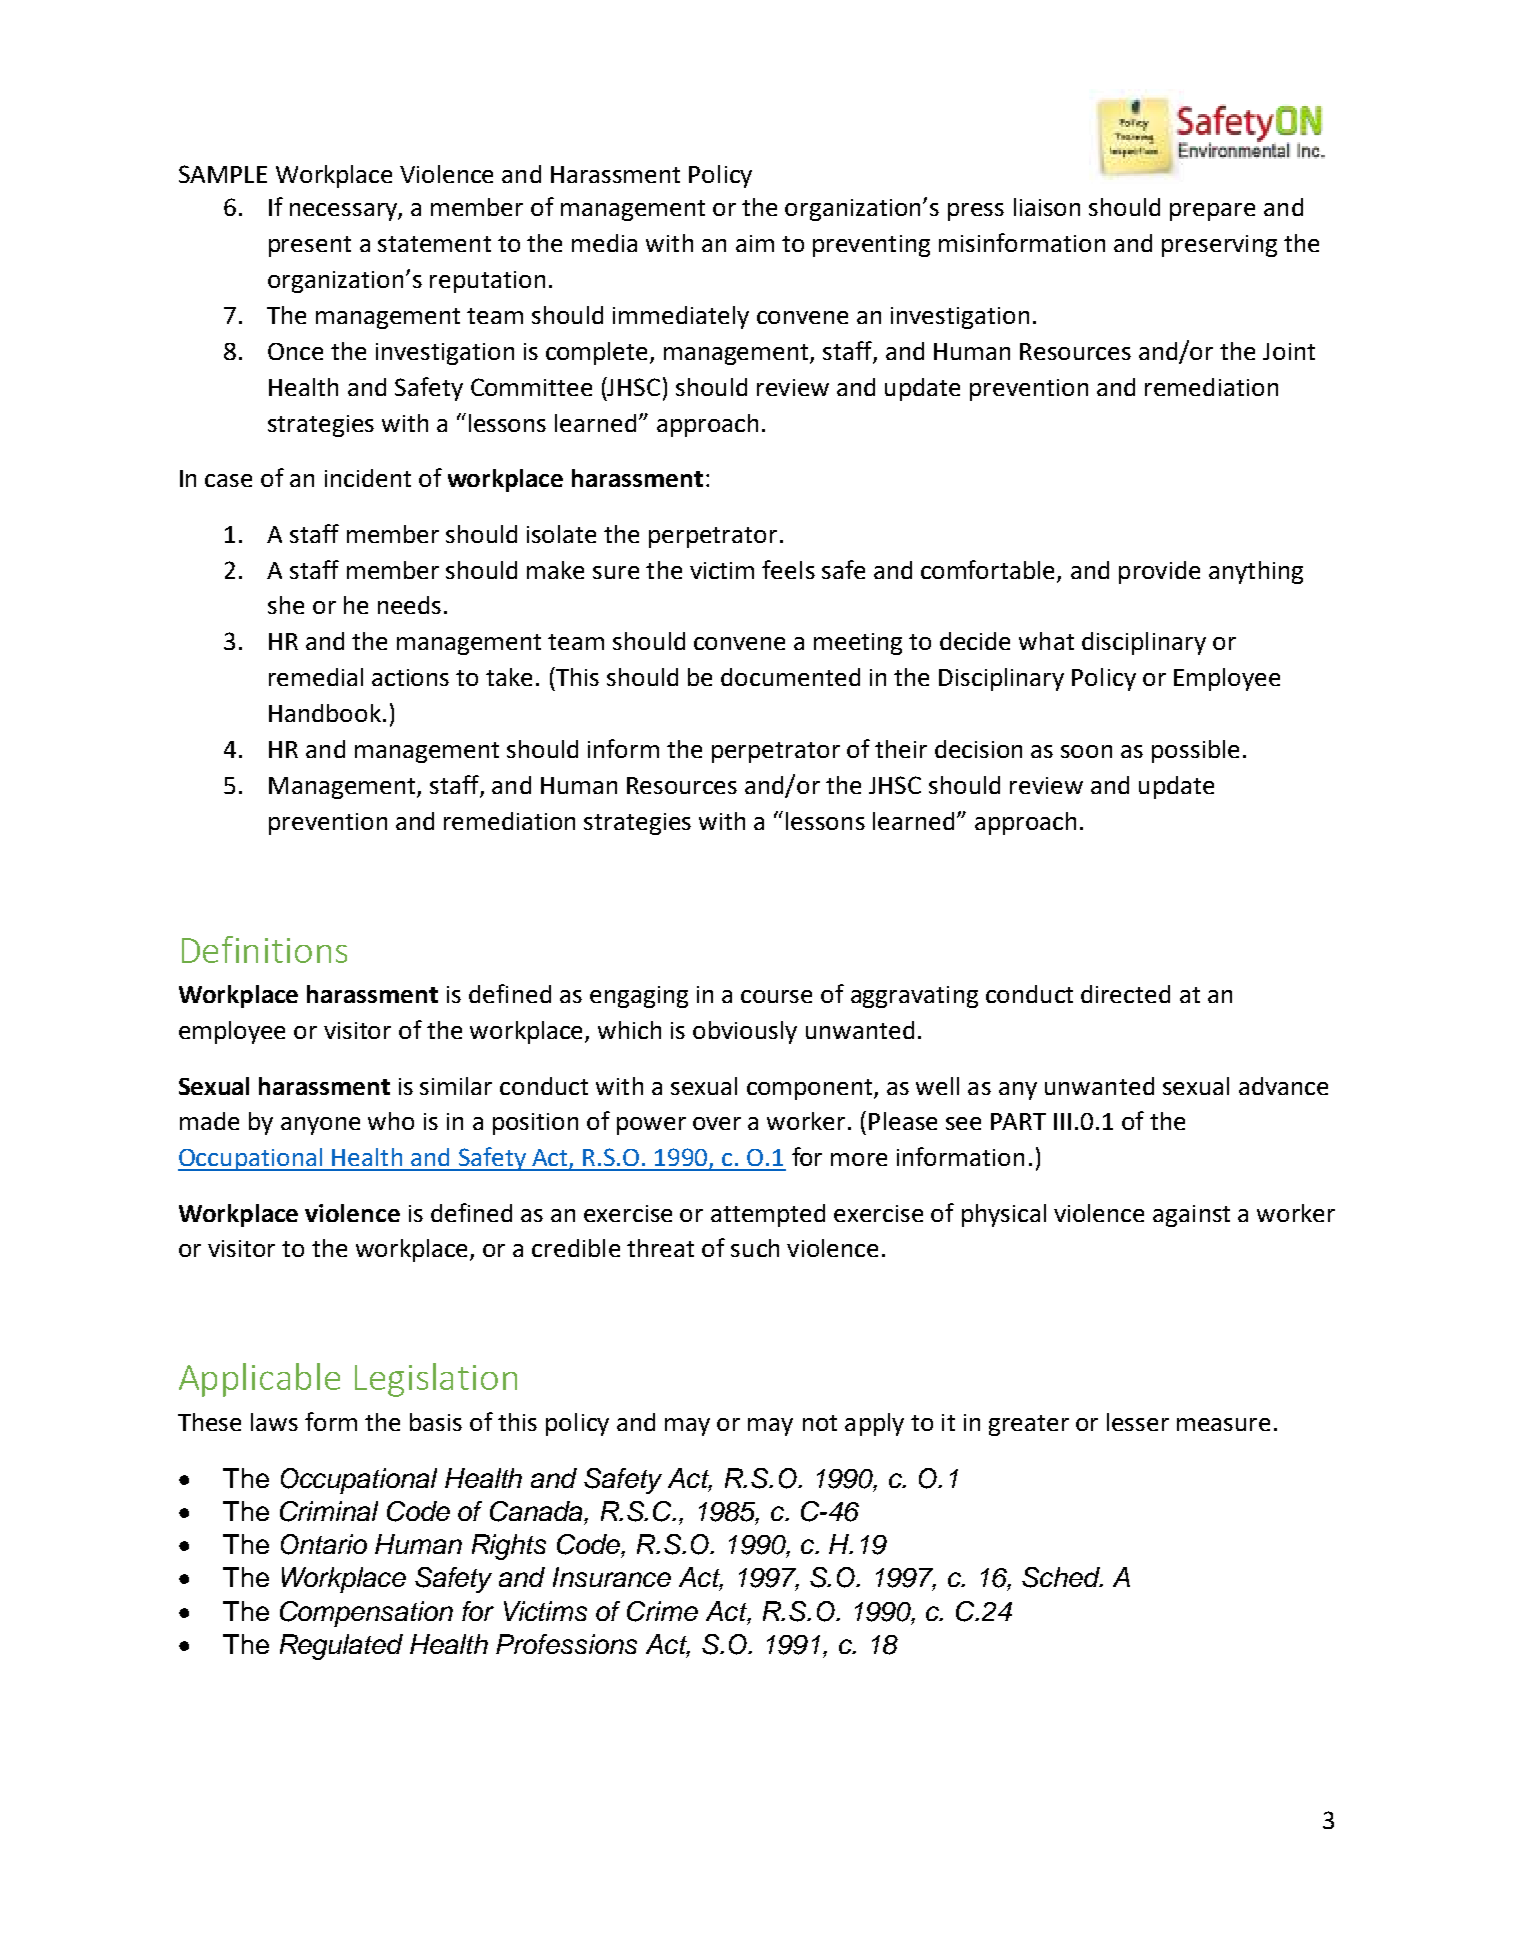 This screenshot has height=1959, width=1514. What do you see at coordinates (310, 246) in the screenshot?
I see `present` at bounding box center [310, 246].
